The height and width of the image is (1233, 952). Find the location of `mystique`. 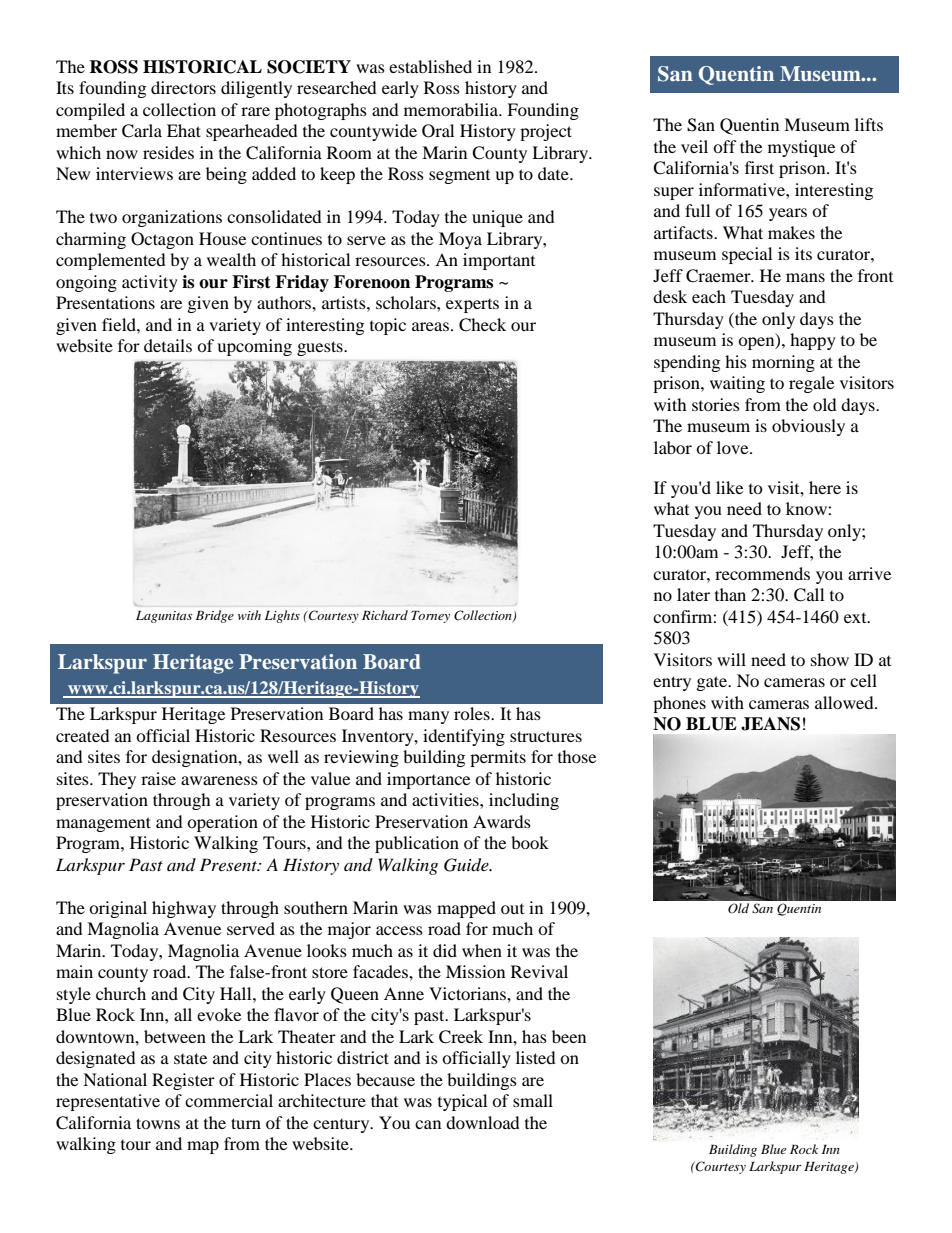

mystique is located at coordinates (801, 148).
